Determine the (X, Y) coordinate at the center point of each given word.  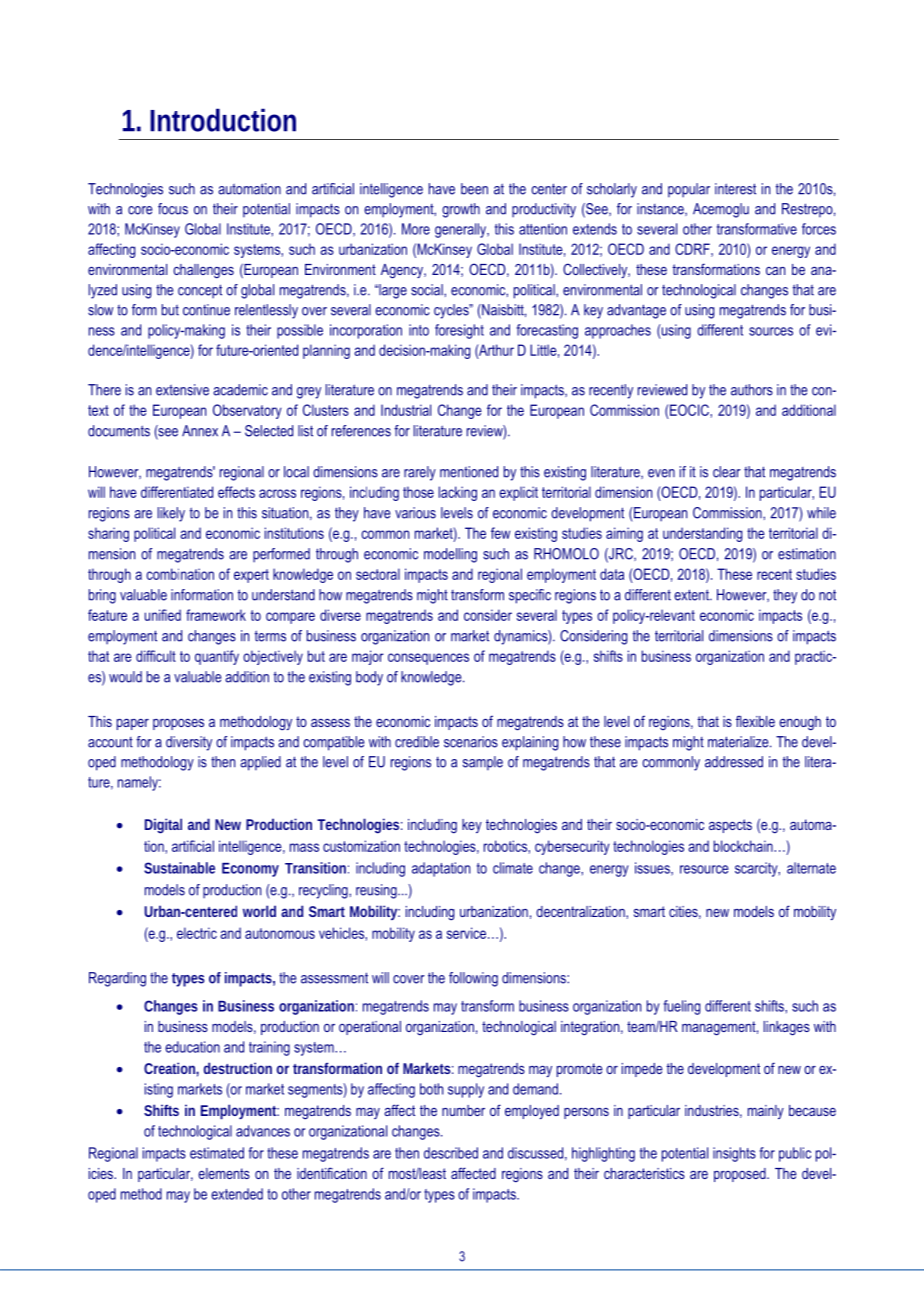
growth (461, 210)
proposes (178, 724)
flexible (755, 721)
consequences (428, 659)
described (451, 1153)
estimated (217, 1153)
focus (173, 209)
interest (735, 189)
